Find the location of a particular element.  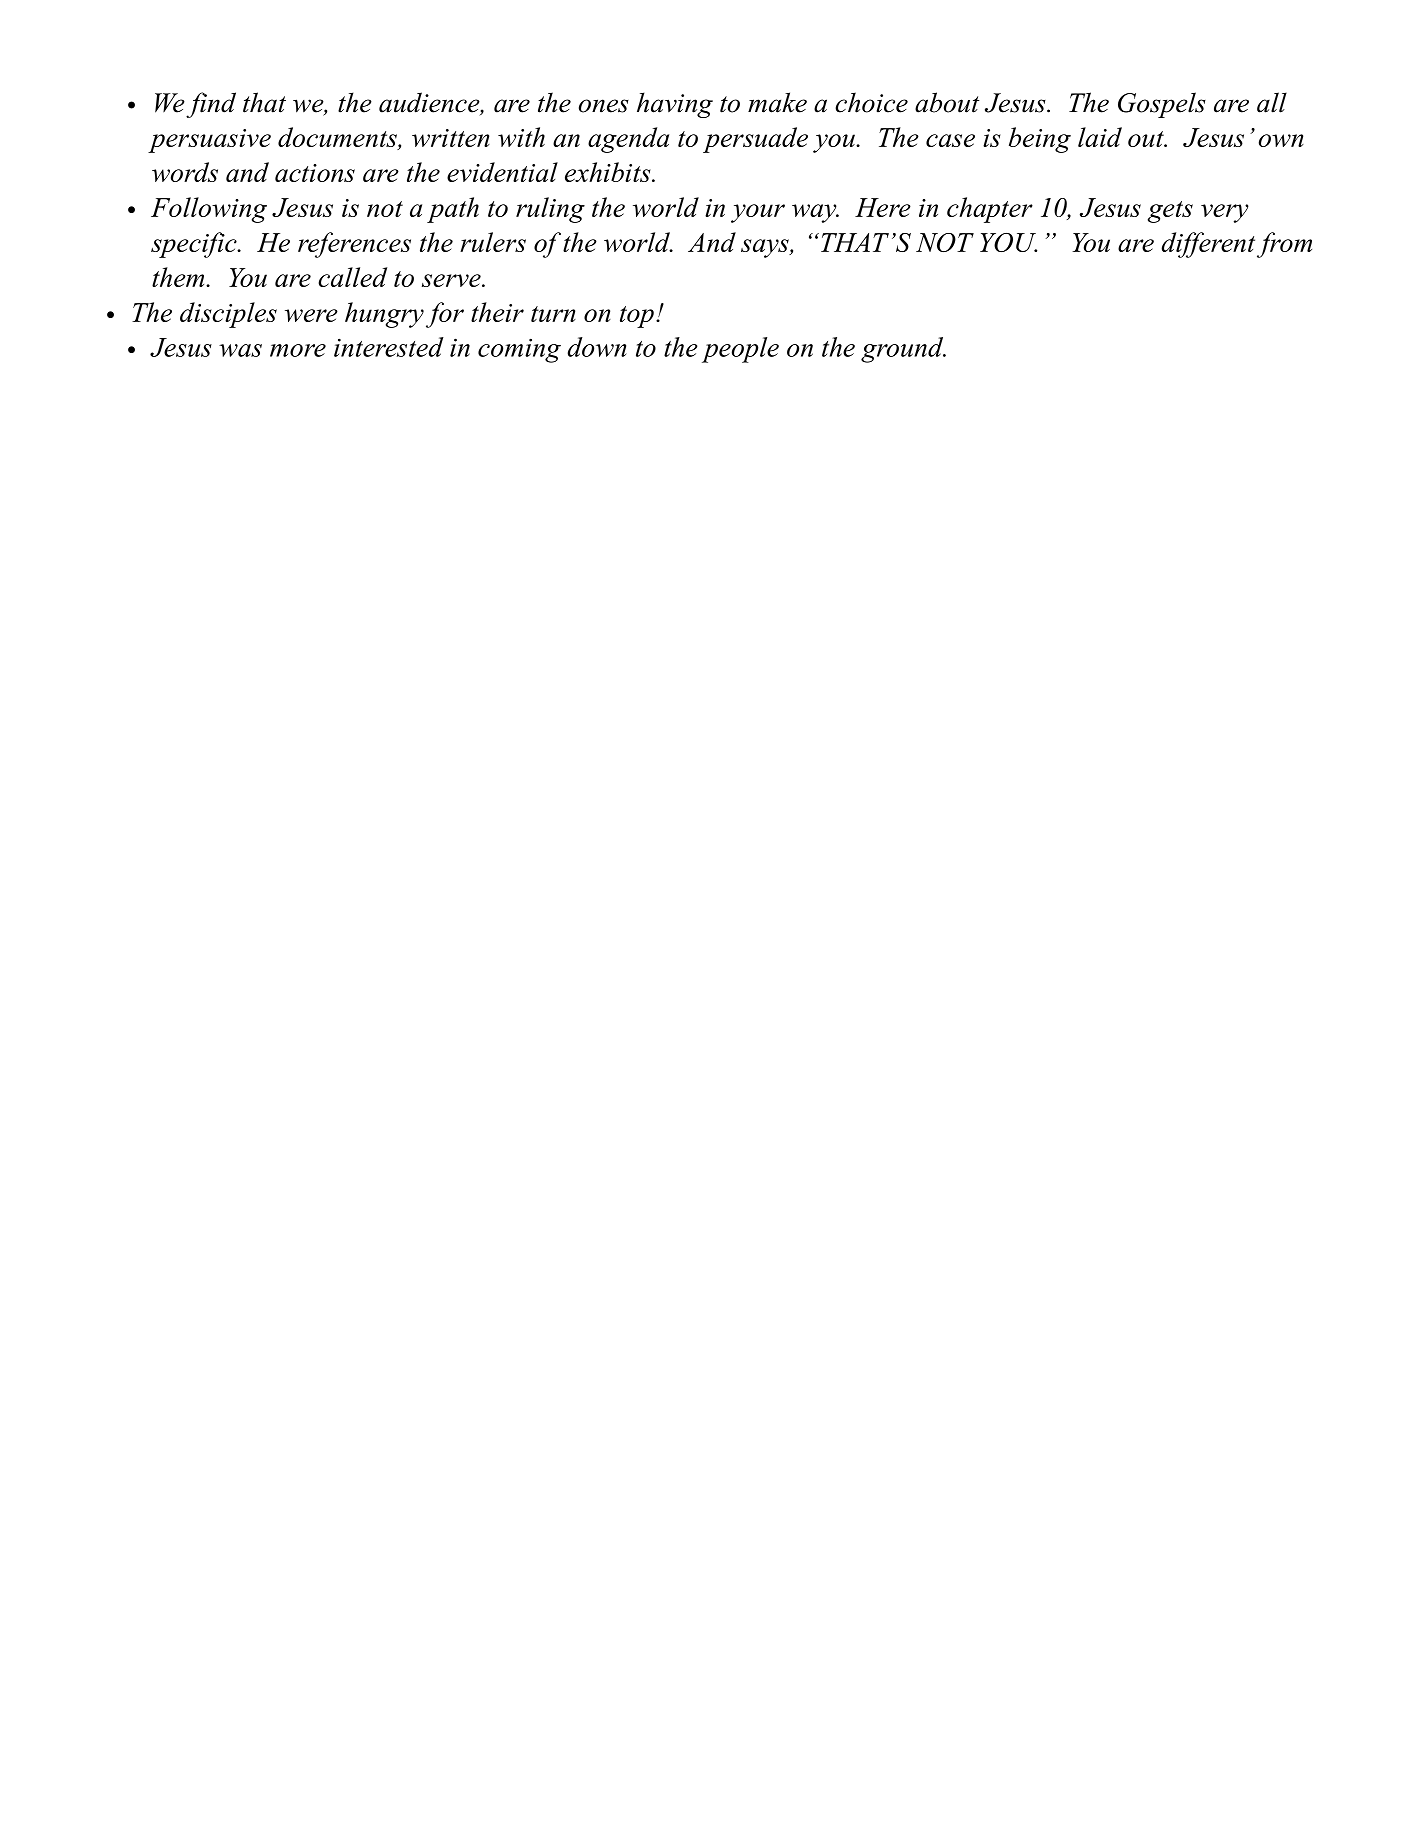

gets is located at coordinates (1170, 212).
